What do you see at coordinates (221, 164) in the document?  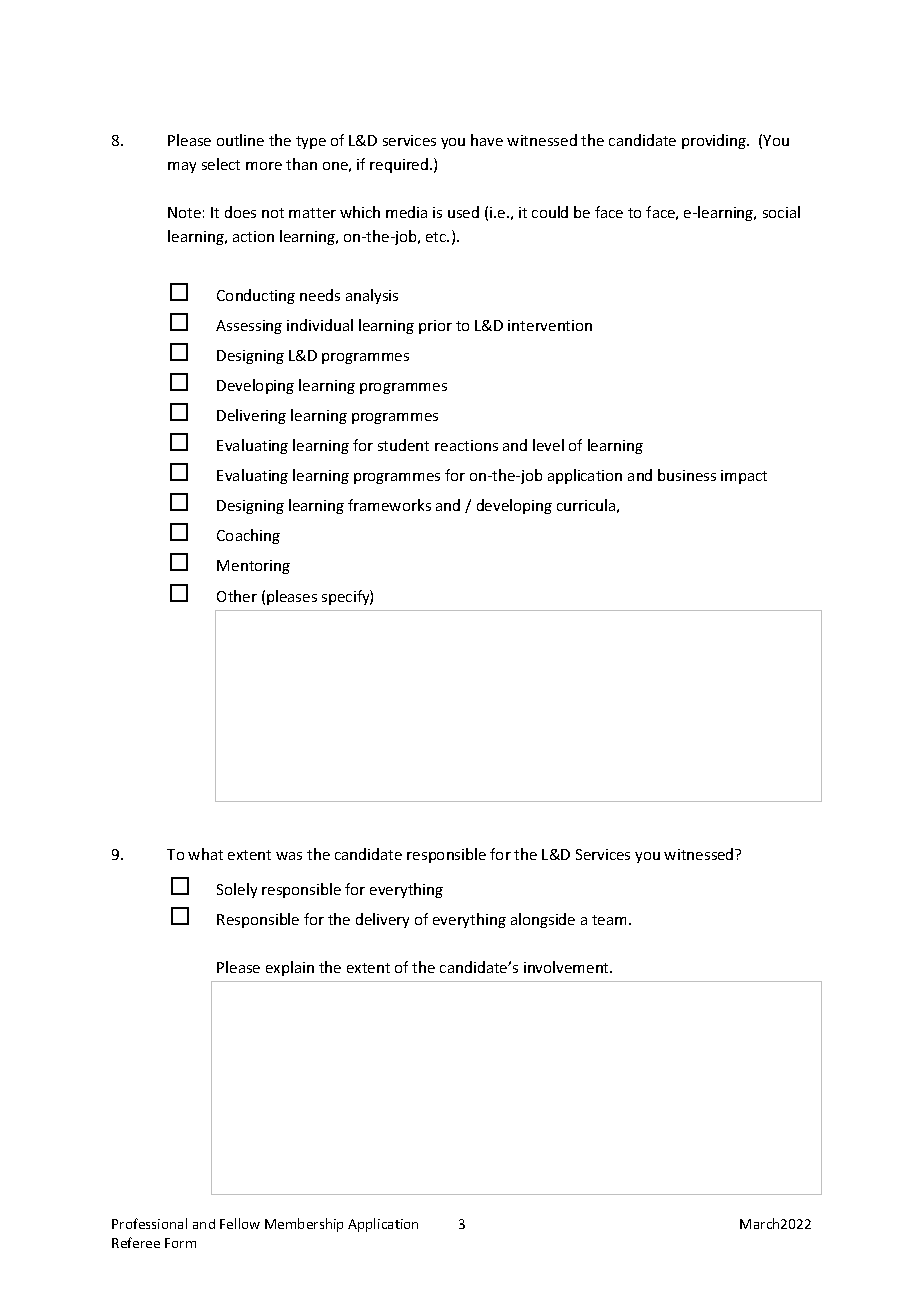 I see `select` at bounding box center [221, 164].
